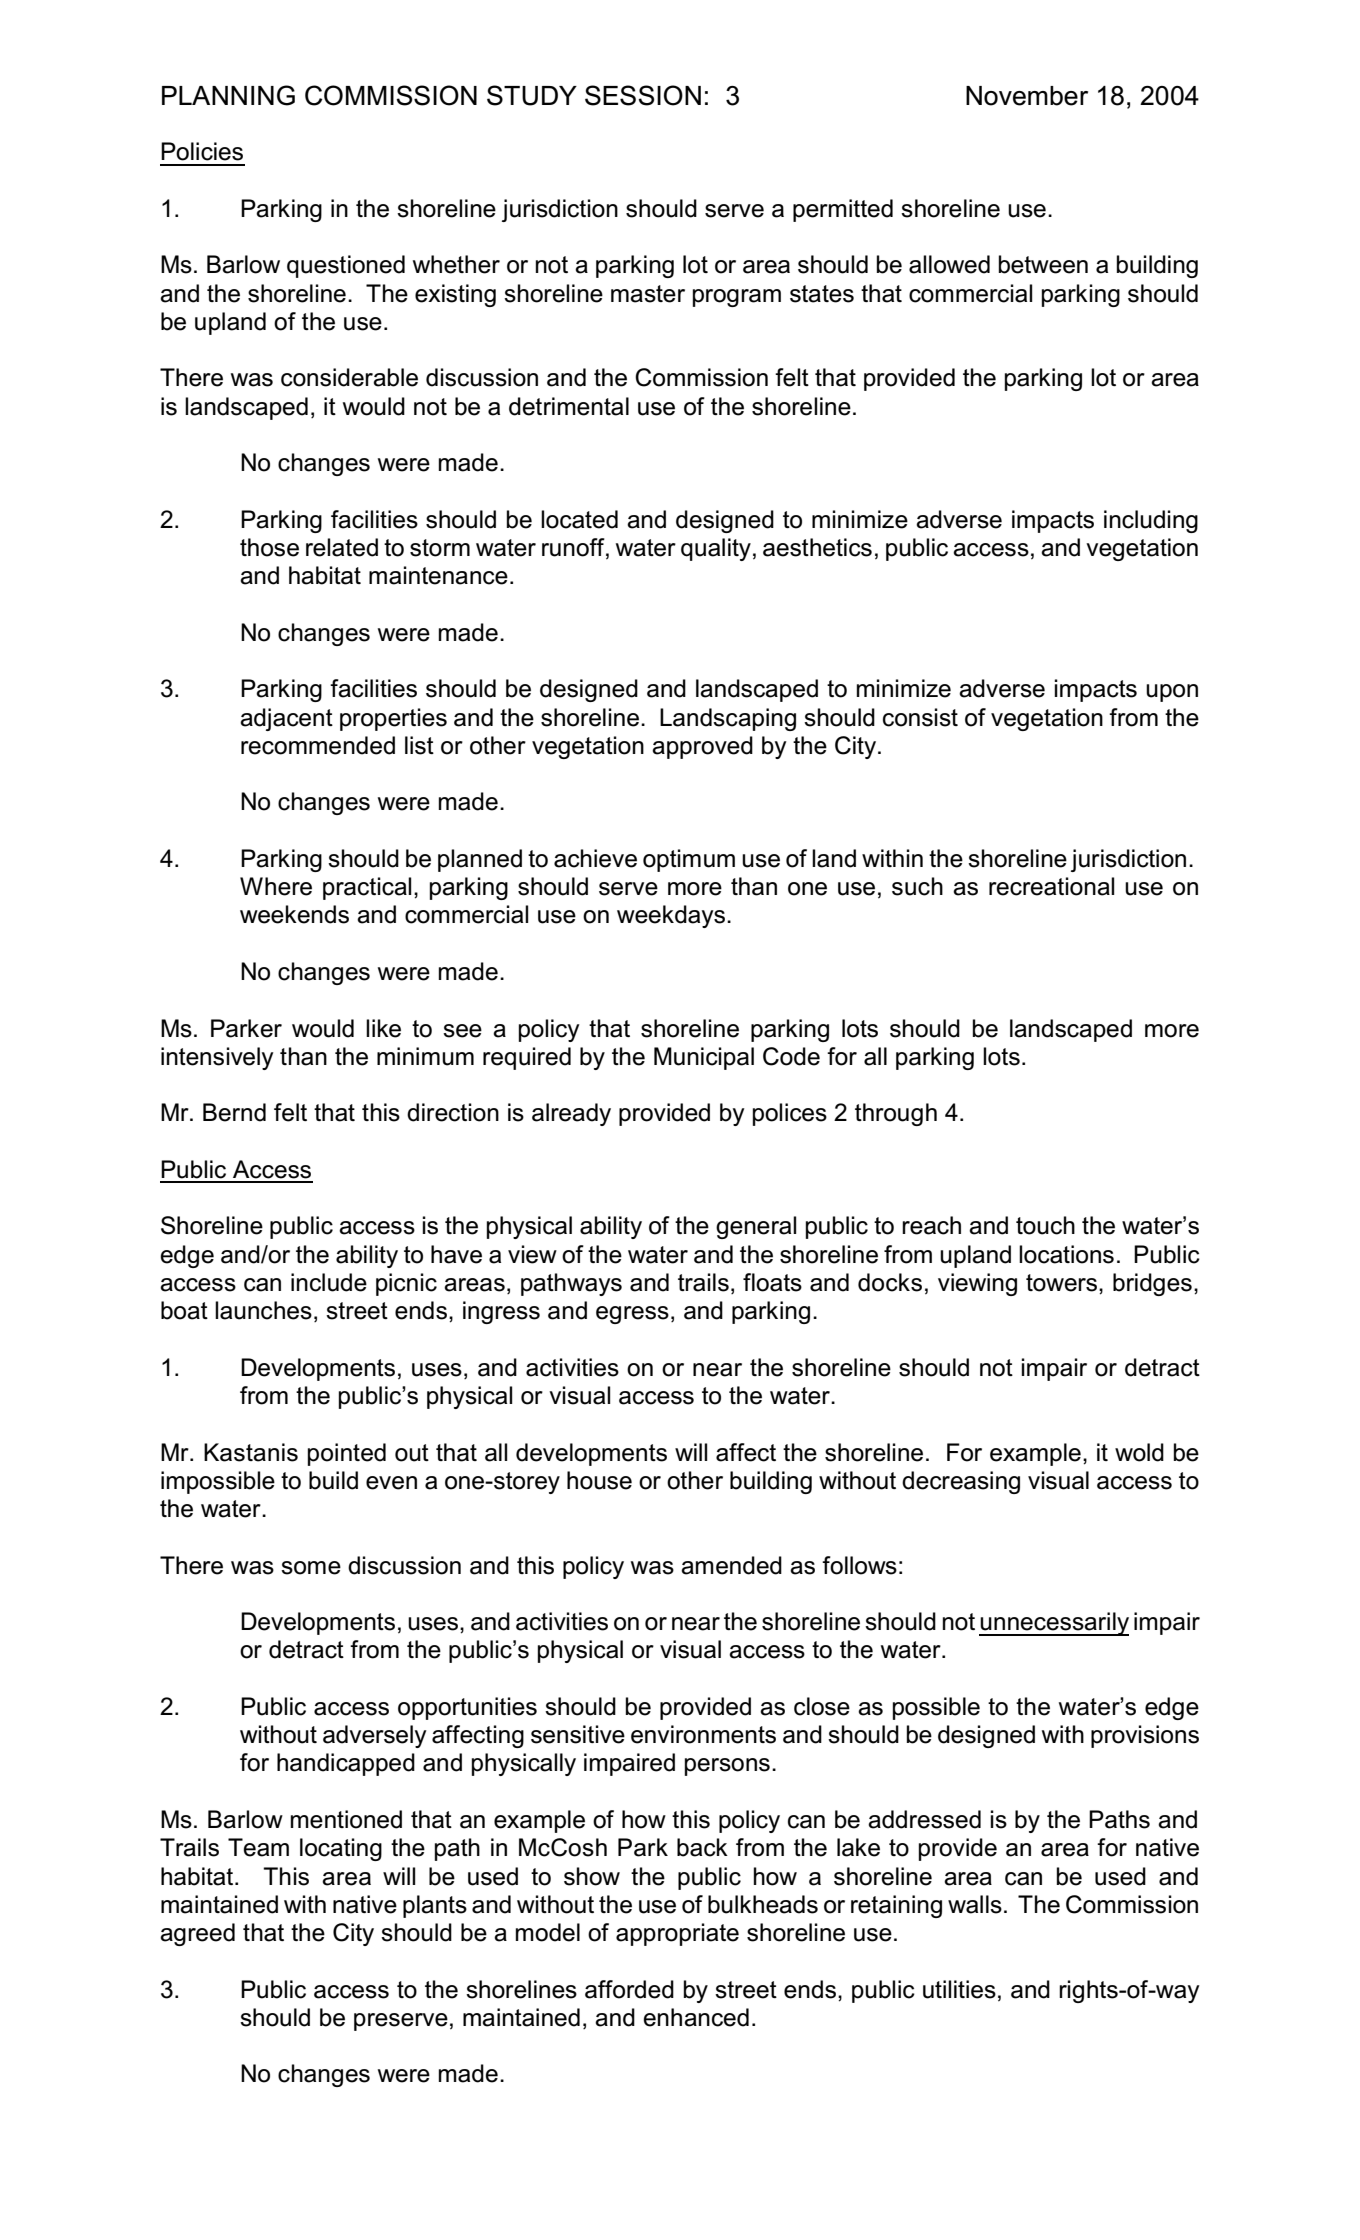  I want to click on egress, so click(632, 1315).
